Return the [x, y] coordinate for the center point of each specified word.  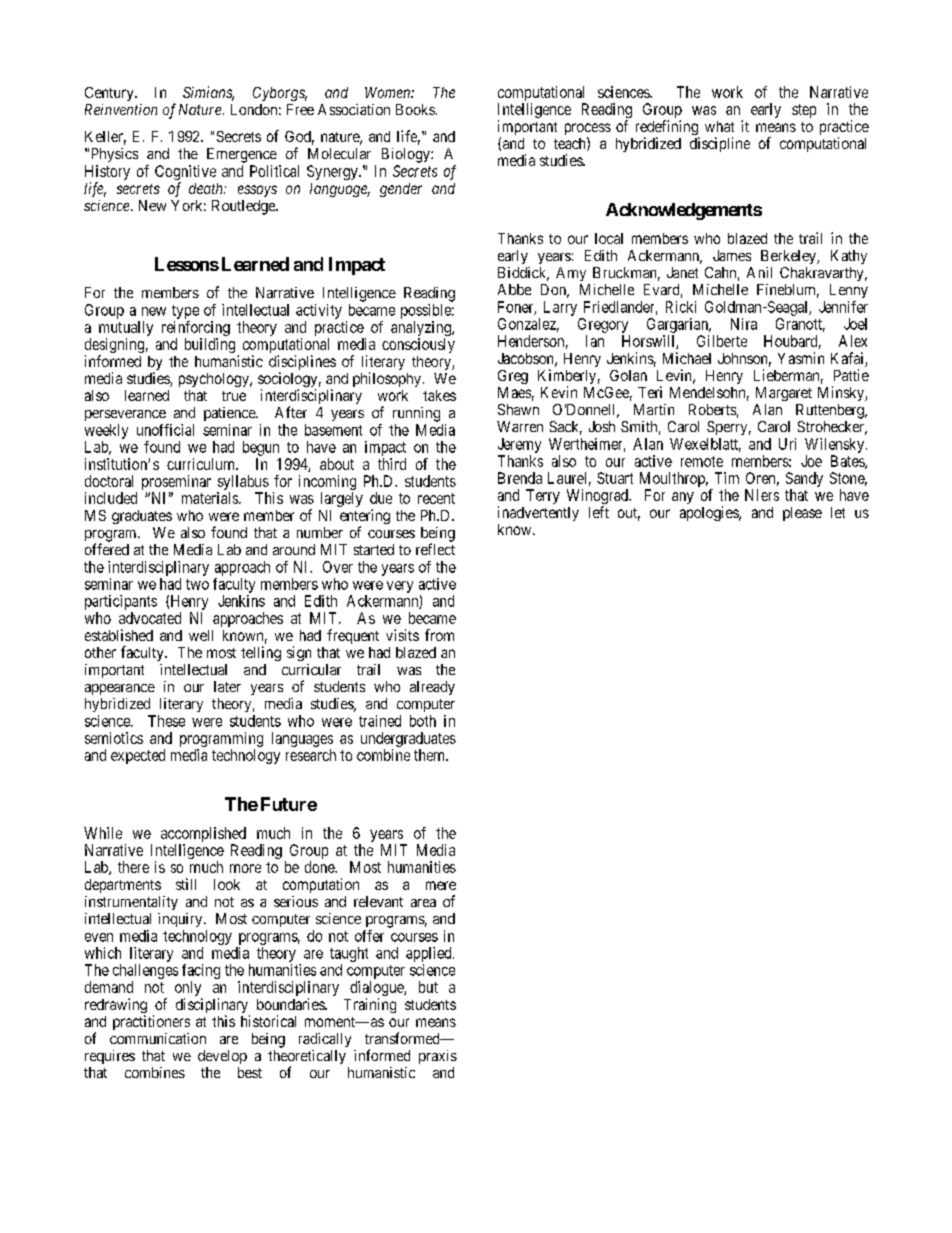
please [802, 514]
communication [158, 1038]
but [428, 987]
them [430, 755]
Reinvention [121, 109]
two [197, 584]
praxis [438, 1057]
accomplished [203, 834]
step [804, 111]
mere [441, 885]
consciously [418, 345]
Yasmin [801, 358]
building [210, 345]
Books [415, 109]
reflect [435, 549]
